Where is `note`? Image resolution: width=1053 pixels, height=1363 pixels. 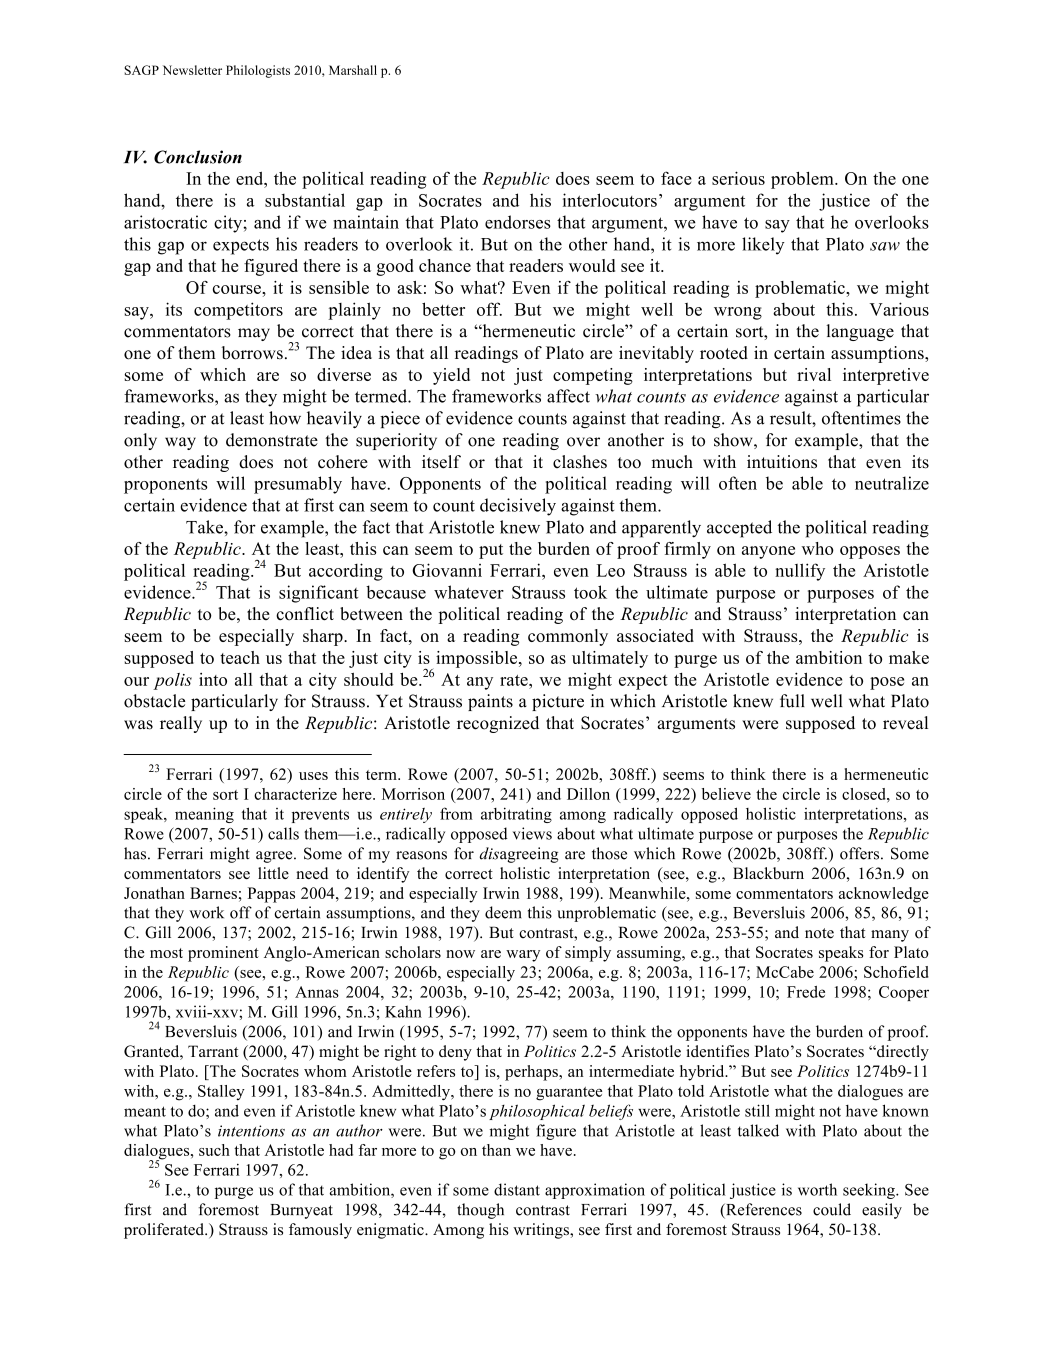 note is located at coordinates (819, 933).
